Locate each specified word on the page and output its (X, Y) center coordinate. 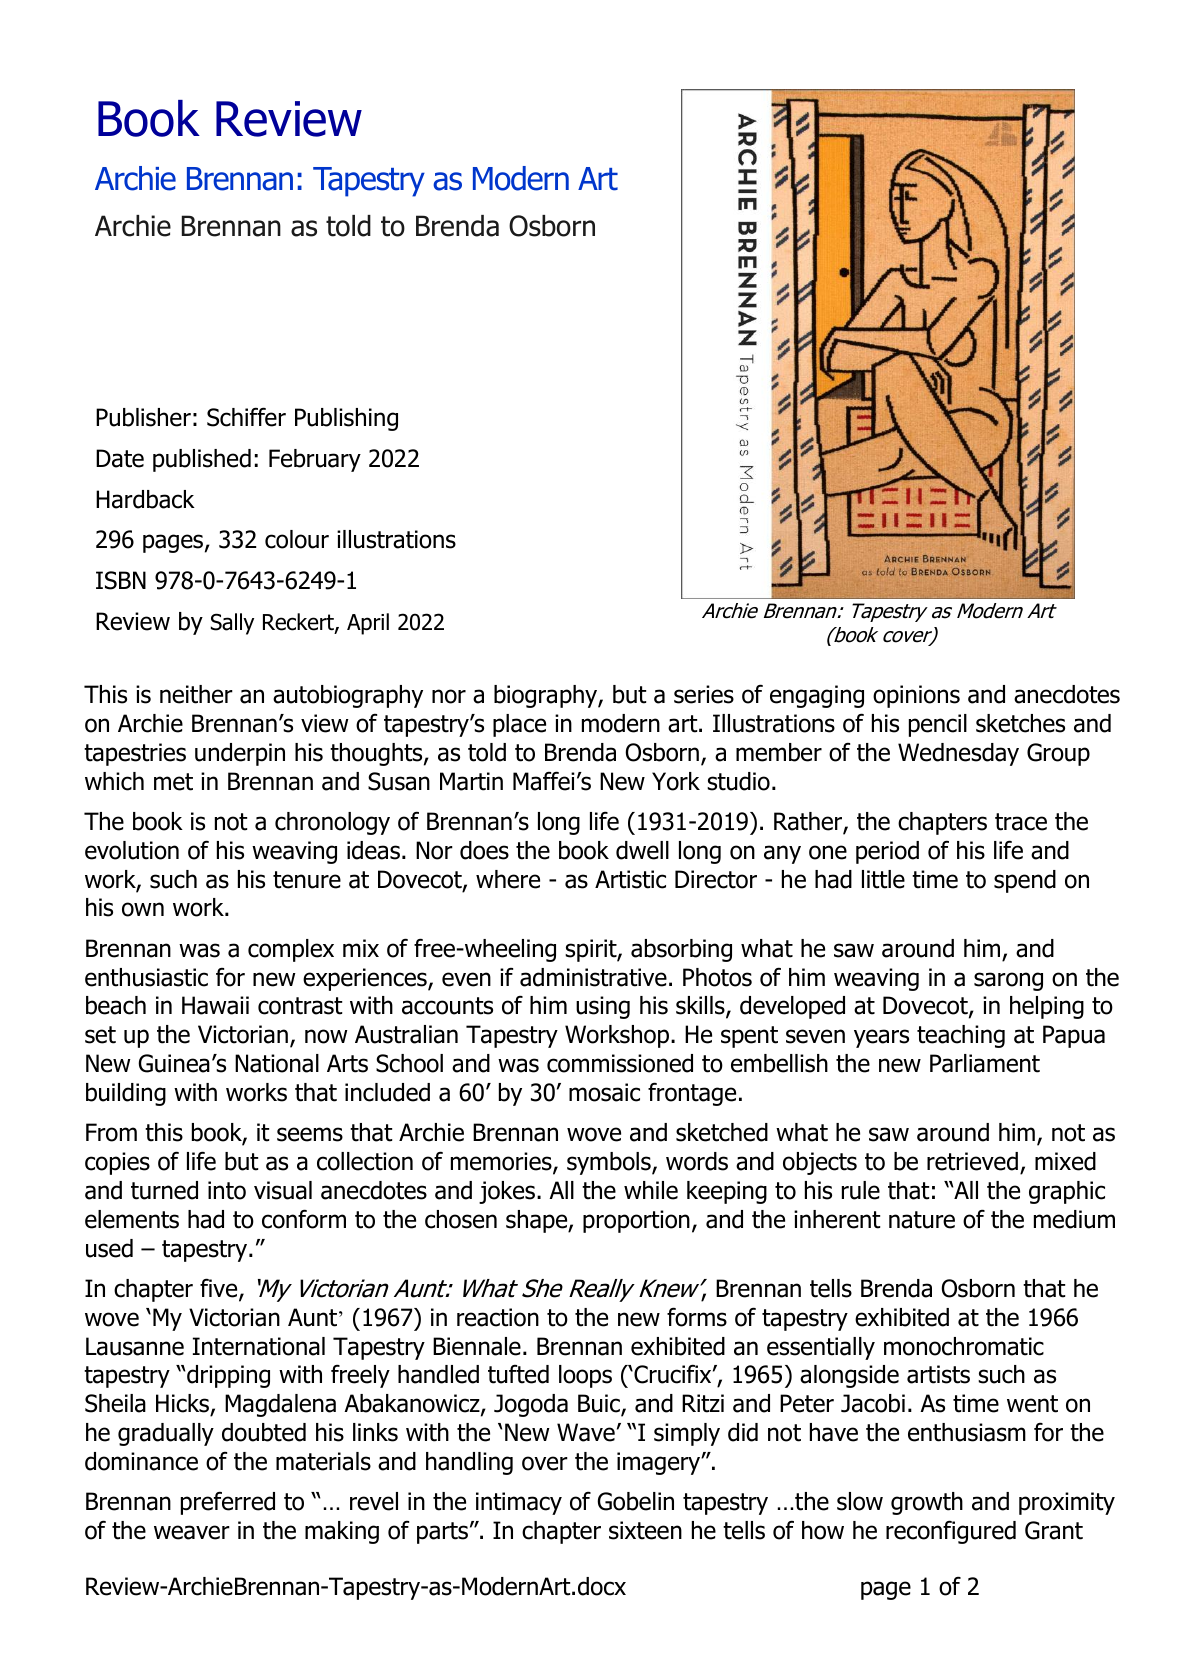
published (202, 460)
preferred (228, 1503)
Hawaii (215, 1005)
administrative (593, 977)
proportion (636, 1221)
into (227, 1190)
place (519, 725)
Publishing (346, 419)
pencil (938, 725)
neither (196, 694)
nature (922, 1220)
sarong (1008, 981)
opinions (916, 696)
